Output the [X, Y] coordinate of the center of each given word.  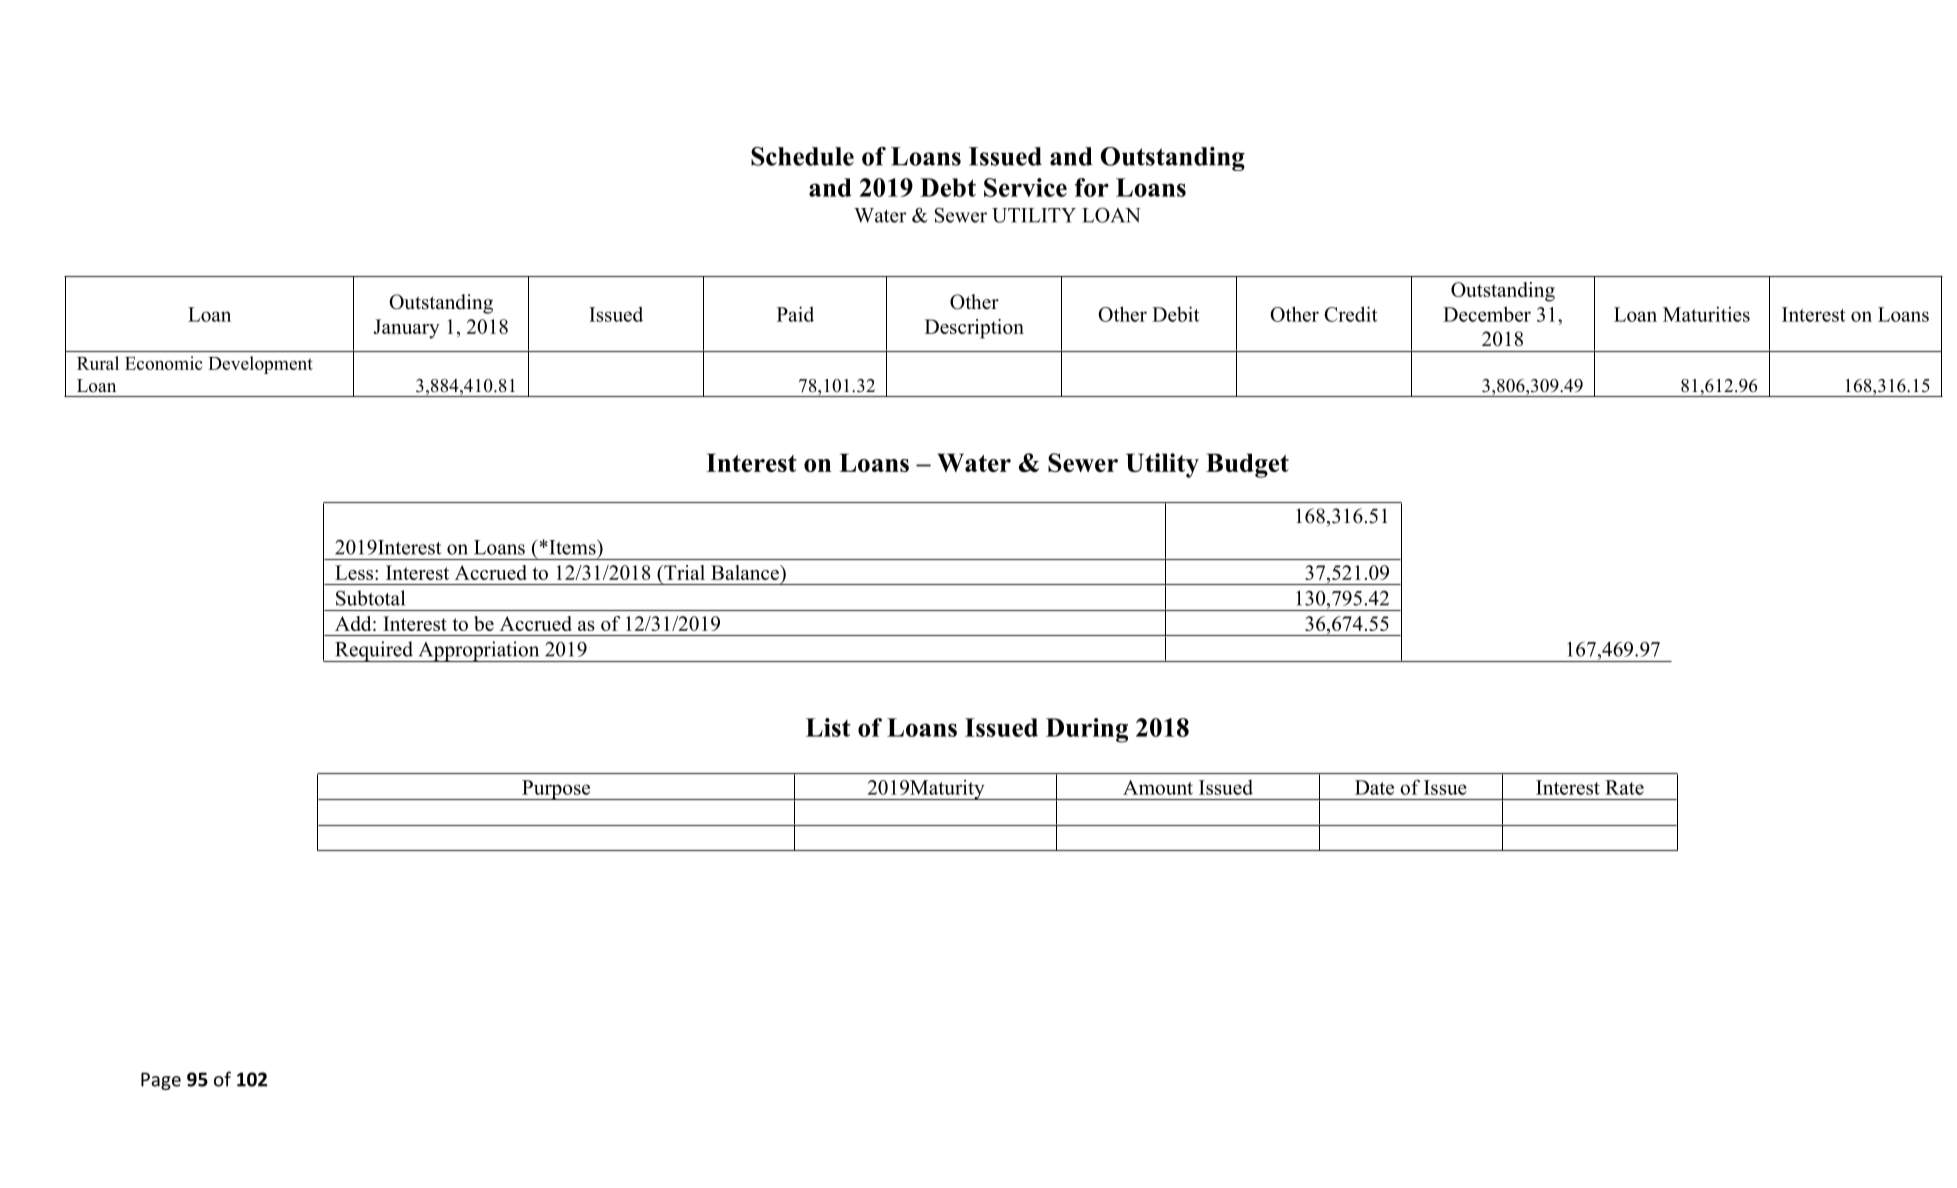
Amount [1158, 787]
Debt [948, 187]
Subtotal [370, 598]
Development [260, 365]
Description [974, 329]
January [406, 329]
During [1087, 730]
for [1092, 187]
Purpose [556, 790]
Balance [746, 572]
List [828, 727]
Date [1374, 787]
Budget [1247, 465]
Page [161, 1081]
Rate [1624, 787]
